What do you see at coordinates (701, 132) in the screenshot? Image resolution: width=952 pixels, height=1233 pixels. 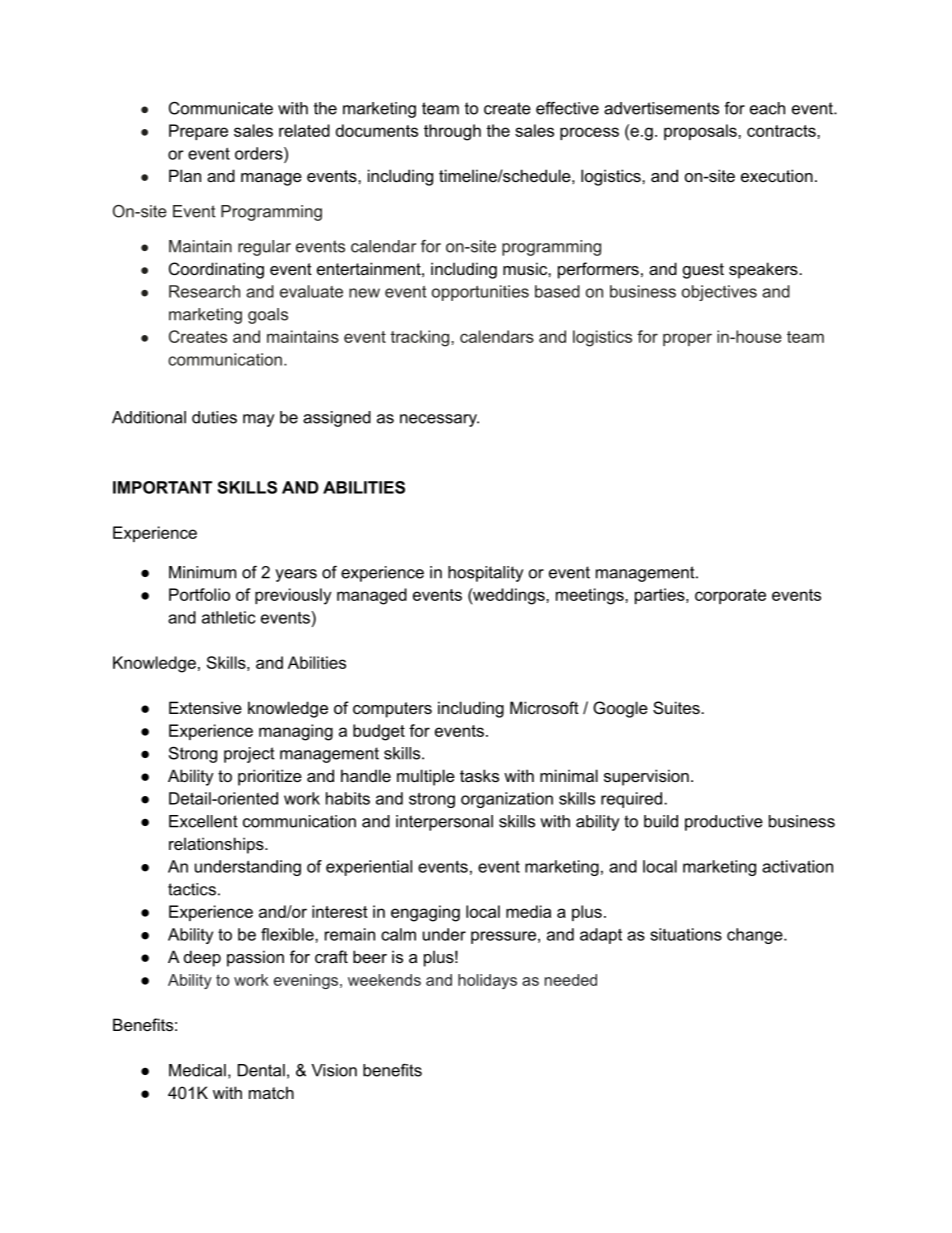 I see `proposals` at bounding box center [701, 132].
